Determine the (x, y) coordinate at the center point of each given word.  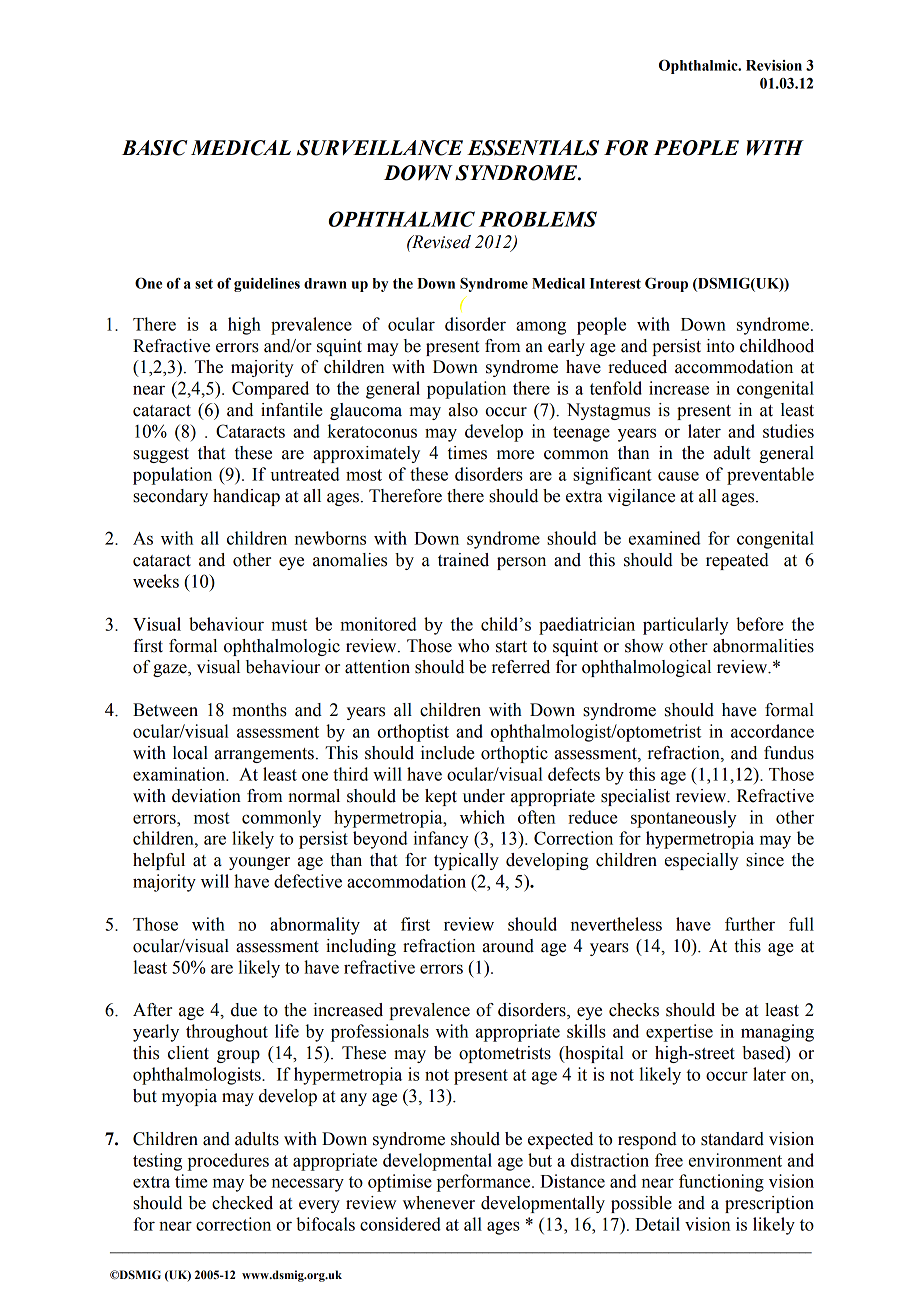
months (259, 710)
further (750, 924)
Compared (270, 390)
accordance (772, 731)
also (463, 410)
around (508, 946)
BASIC (155, 148)
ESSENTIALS (533, 148)
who (473, 646)
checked (242, 1203)
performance (485, 1183)
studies (788, 431)
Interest (615, 283)
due (244, 1010)
